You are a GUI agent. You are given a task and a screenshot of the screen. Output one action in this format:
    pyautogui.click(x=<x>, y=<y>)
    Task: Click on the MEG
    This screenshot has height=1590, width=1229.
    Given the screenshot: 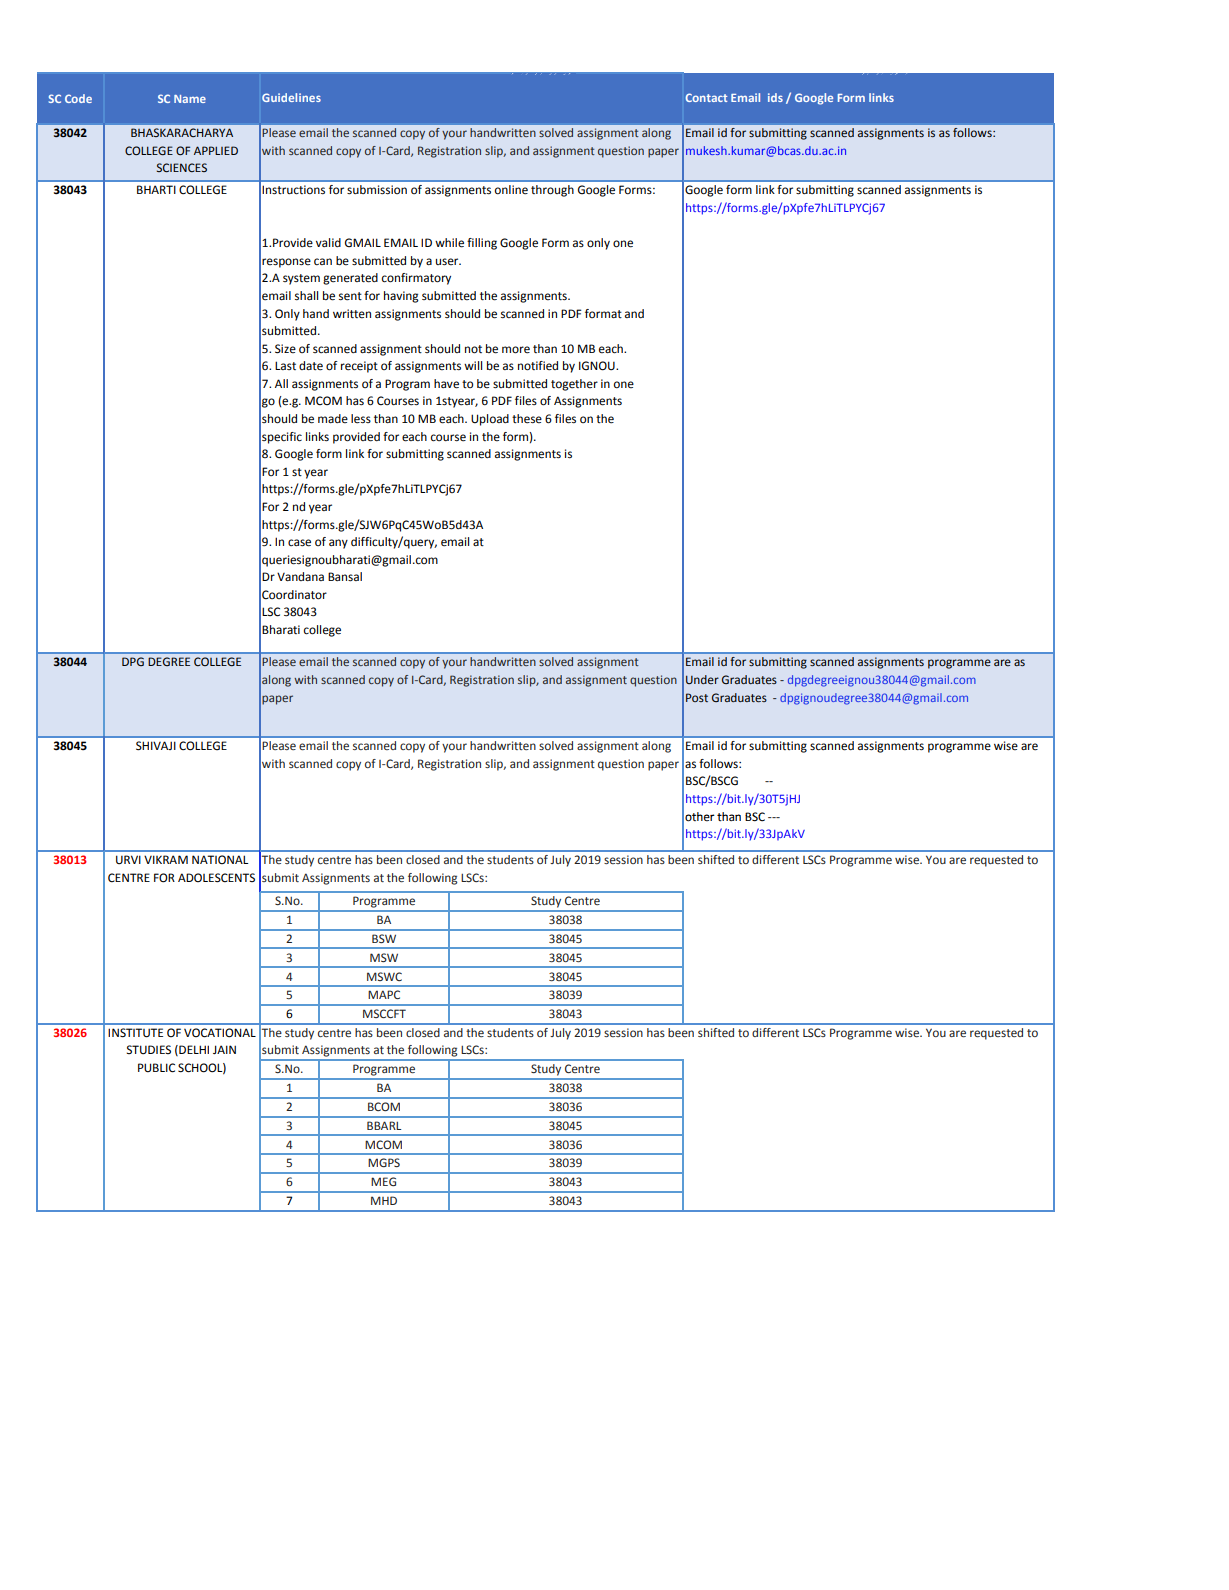 What is the action you would take?
    pyautogui.click(x=383, y=1181)
